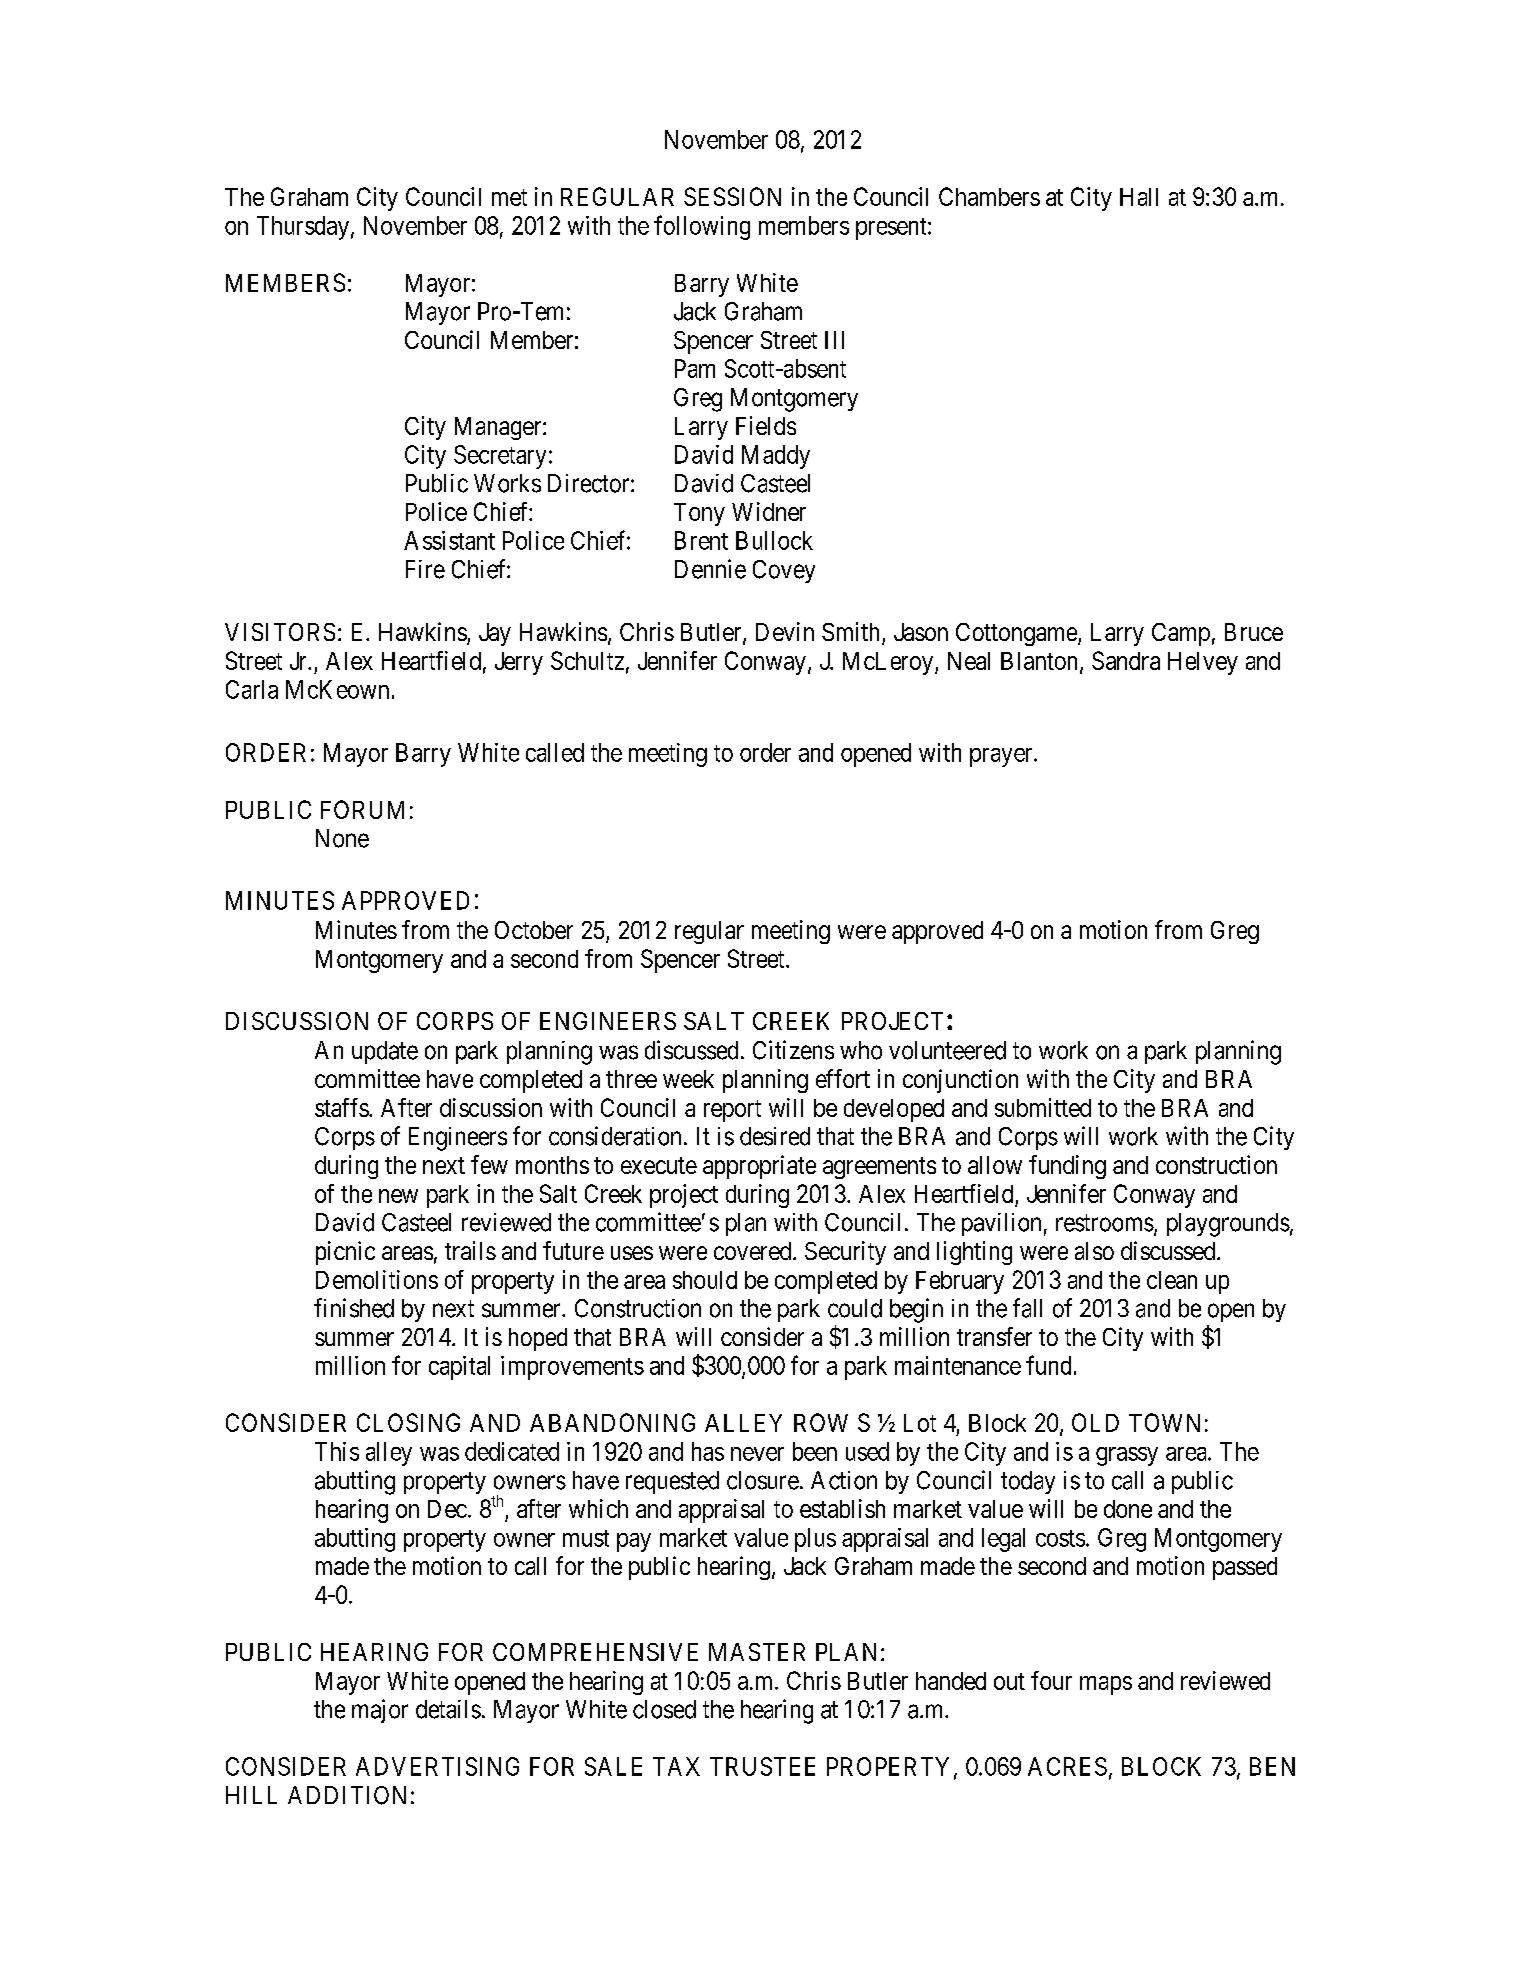 Image resolution: width=1525 pixels, height=1973 pixels. I want to click on update, so click(385, 1052).
